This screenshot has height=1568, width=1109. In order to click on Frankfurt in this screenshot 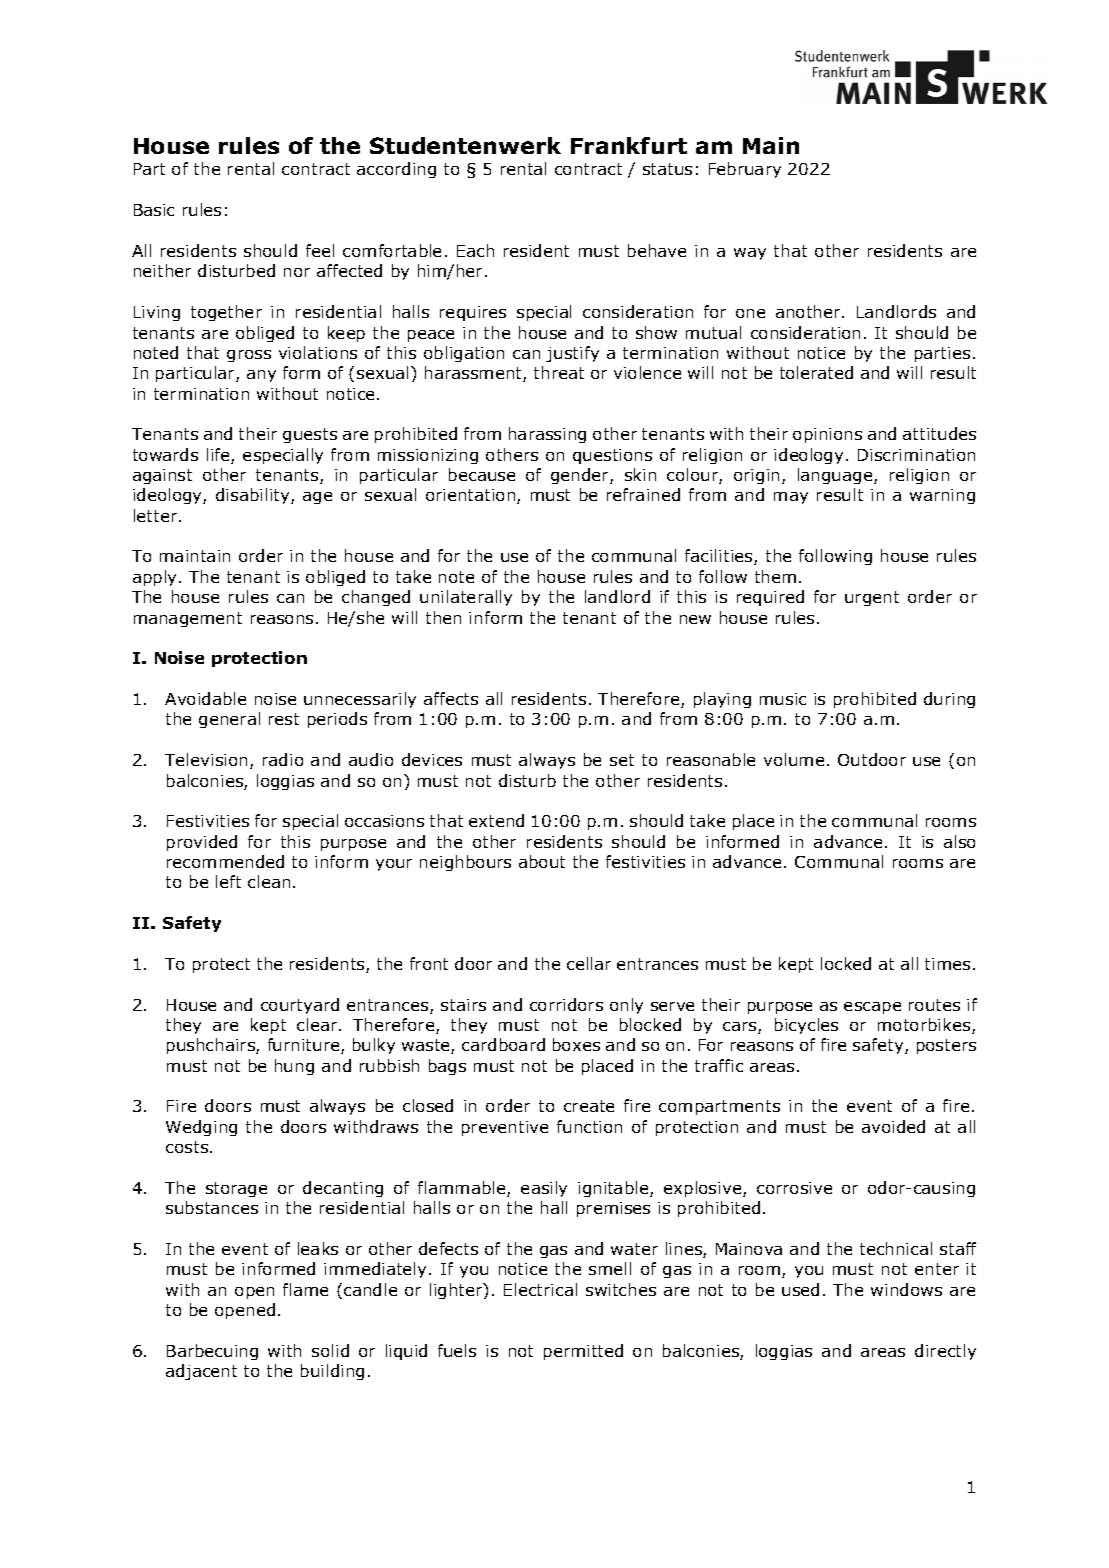, I will do `click(629, 145)`.
